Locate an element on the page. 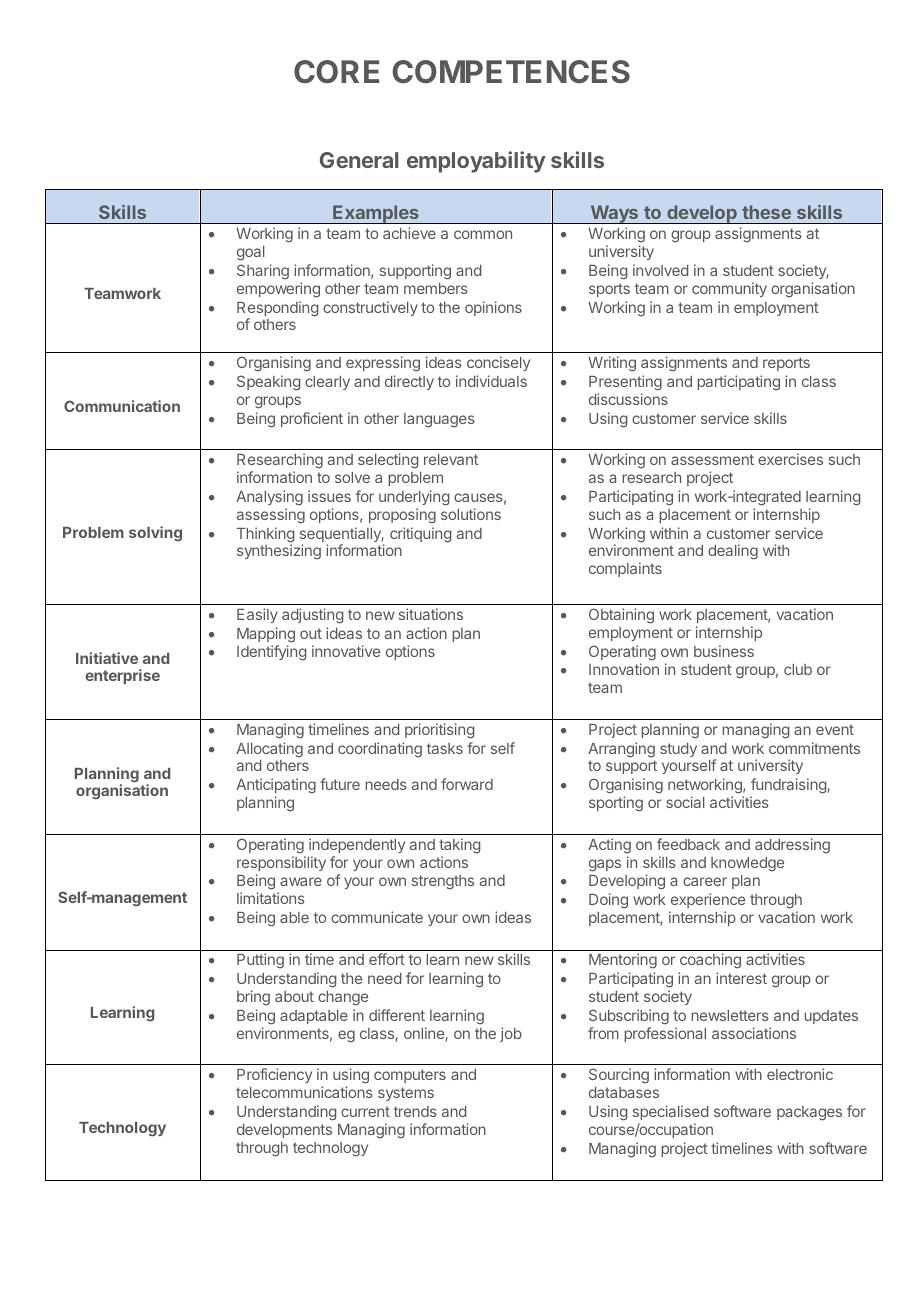 The width and height of the page is (924, 1308). community is located at coordinates (729, 289).
